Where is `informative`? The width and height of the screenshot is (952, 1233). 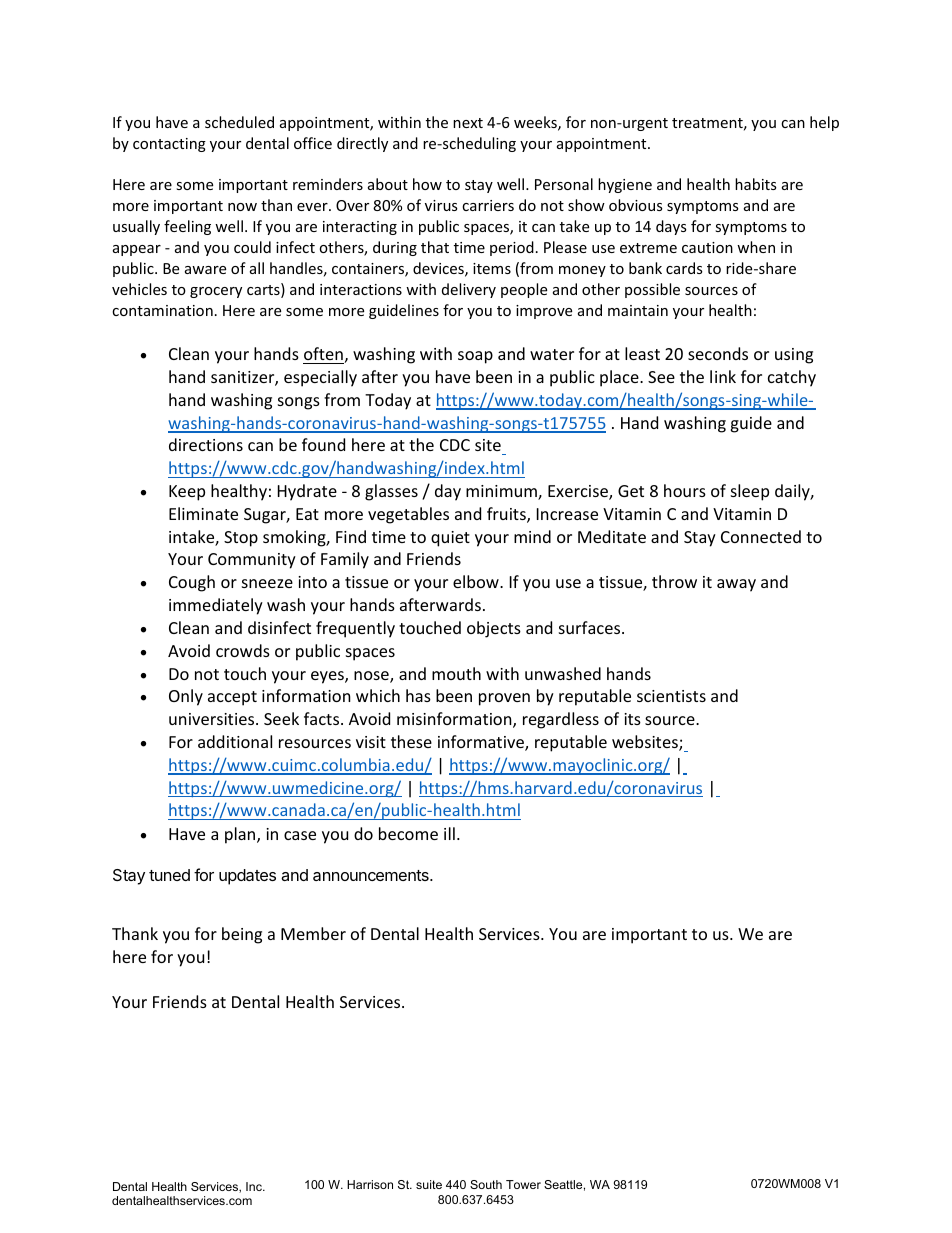
informative is located at coordinates (482, 743).
